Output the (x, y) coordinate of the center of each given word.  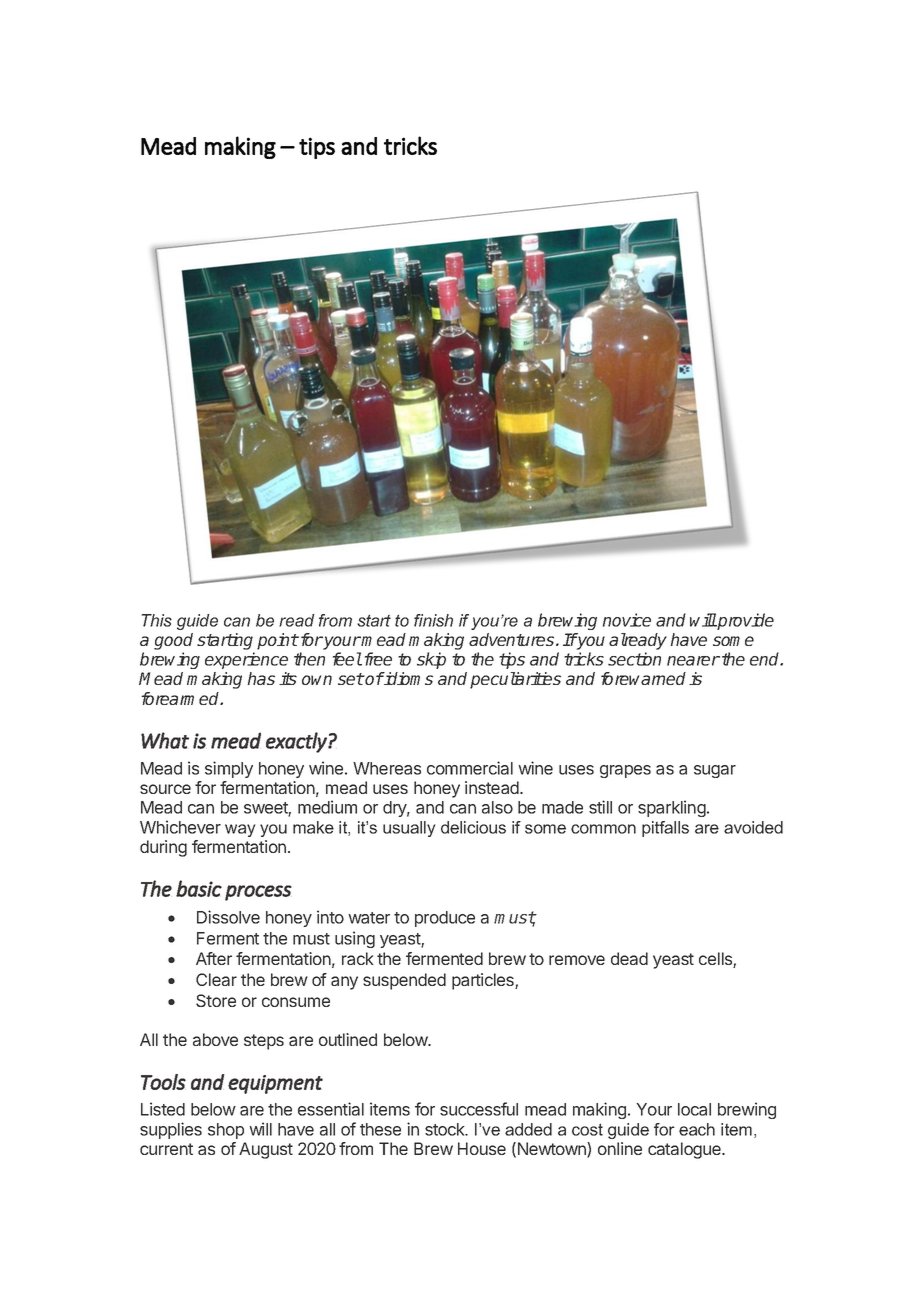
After (214, 958)
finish (433, 620)
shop (226, 1131)
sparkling (673, 808)
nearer (693, 661)
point (278, 641)
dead (629, 958)
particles (484, 981)
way (240, 830)
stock (446, 1129)
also (497, 807)
